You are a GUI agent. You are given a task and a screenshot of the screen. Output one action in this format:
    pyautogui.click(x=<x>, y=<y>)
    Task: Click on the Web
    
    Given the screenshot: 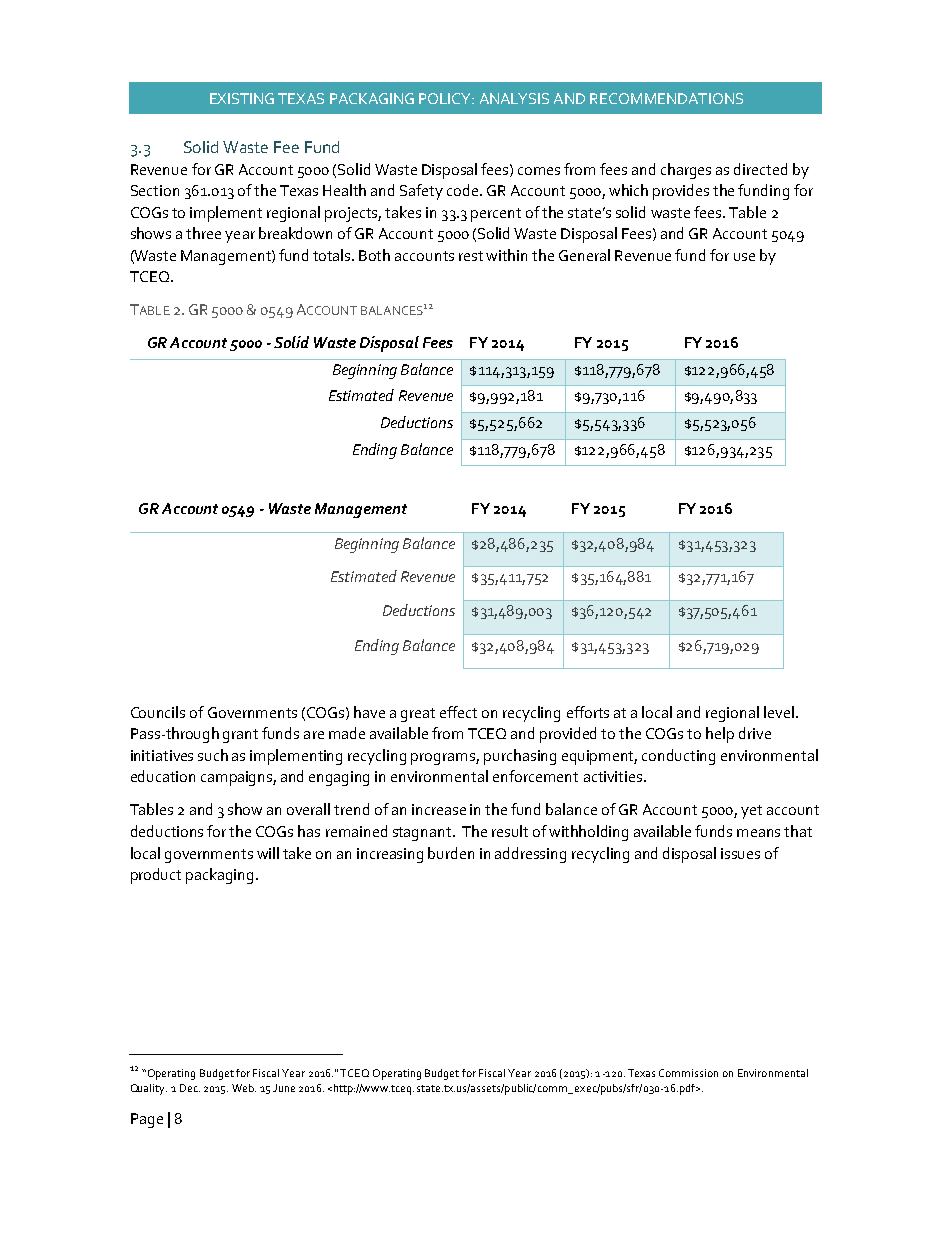 What is the action you would take?
    pyautogui.click(x=244, y=1088)
